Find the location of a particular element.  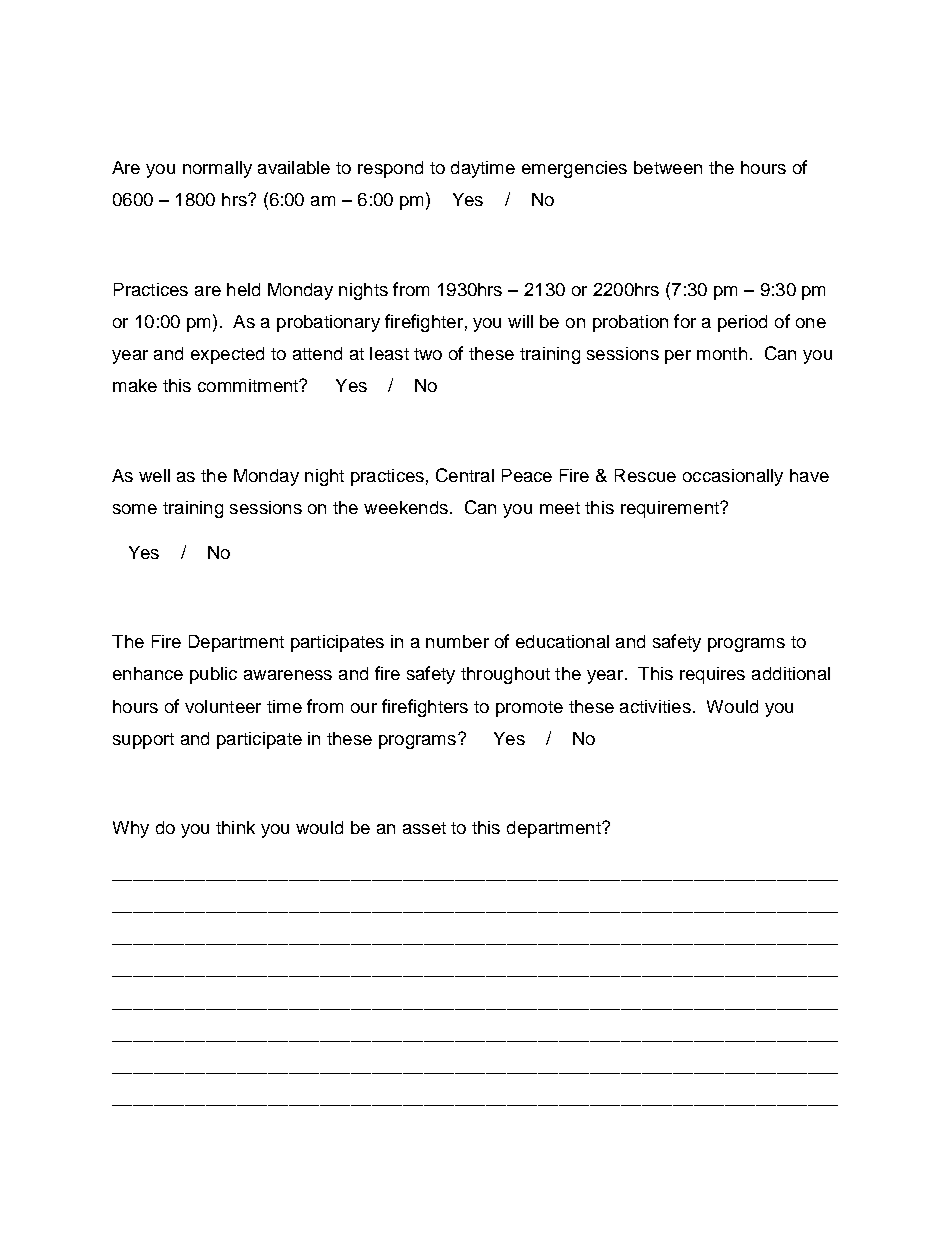

normally is located at coordinates (217, 169).
